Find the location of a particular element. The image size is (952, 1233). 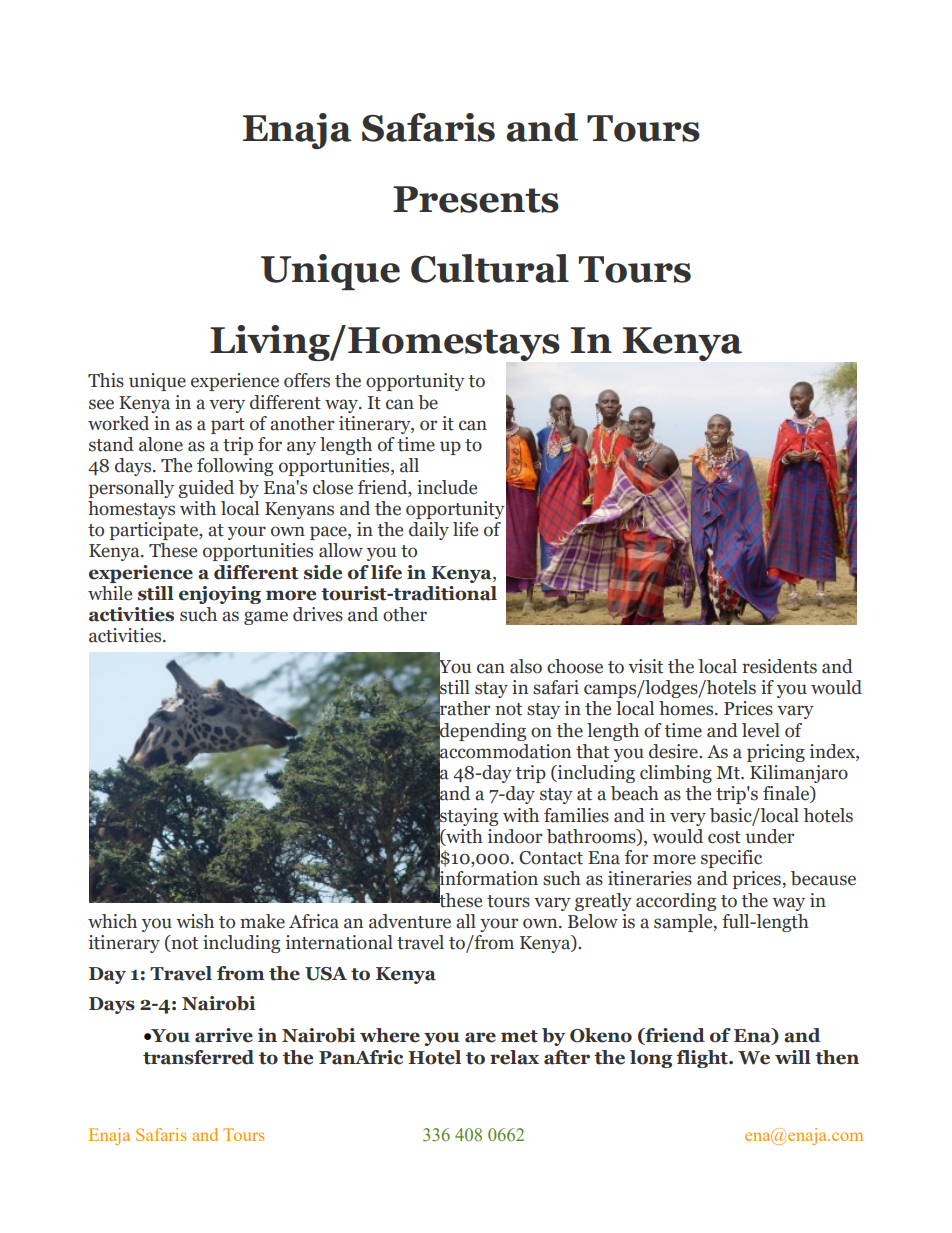

arrive is located at coordinates (224, 1035).
